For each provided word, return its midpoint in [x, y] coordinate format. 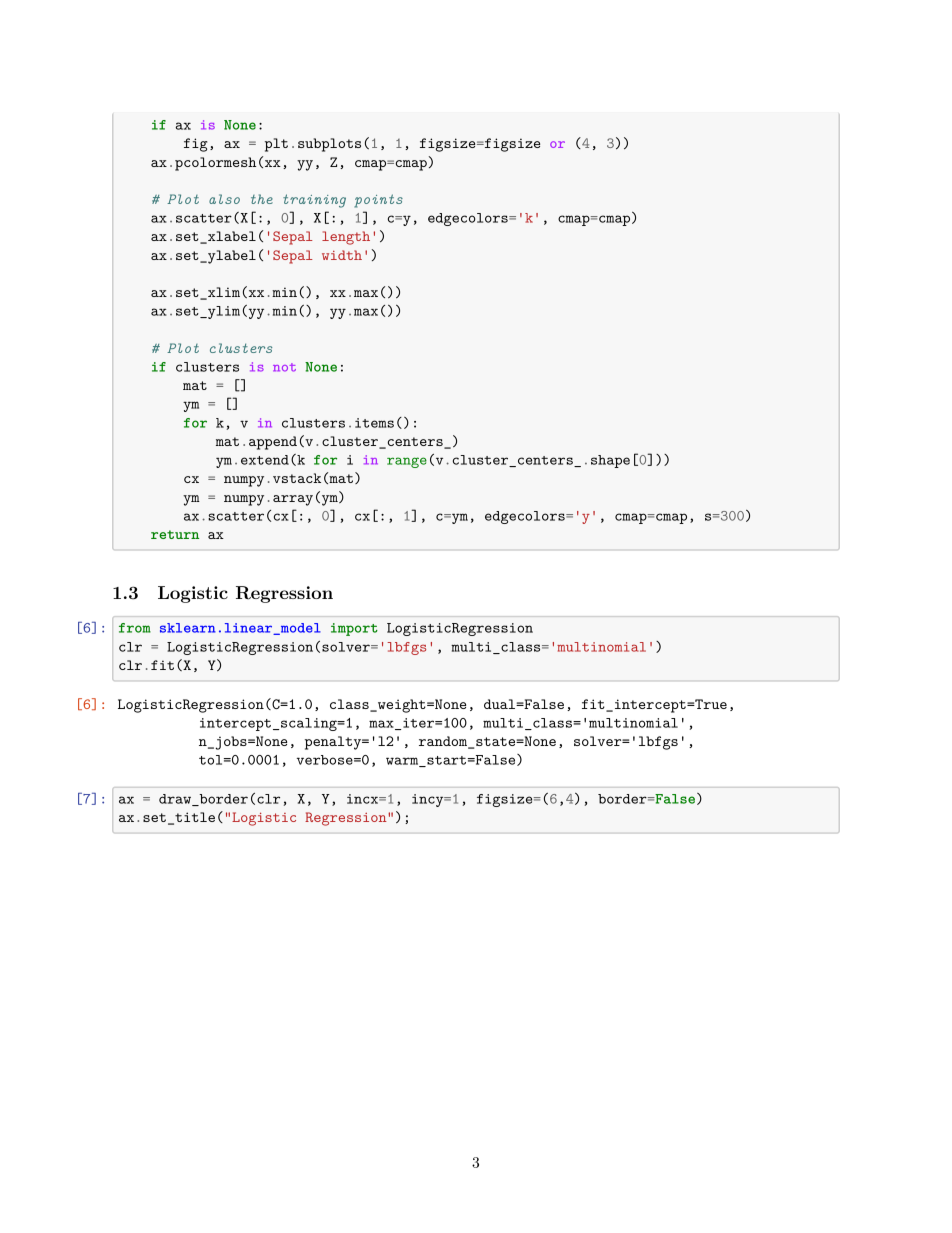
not [284, 367]
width [342, 255]
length [346, 238]
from [135, 628]
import [354, 629]
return [175, 534]
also [224, 199]
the [262, 199]
